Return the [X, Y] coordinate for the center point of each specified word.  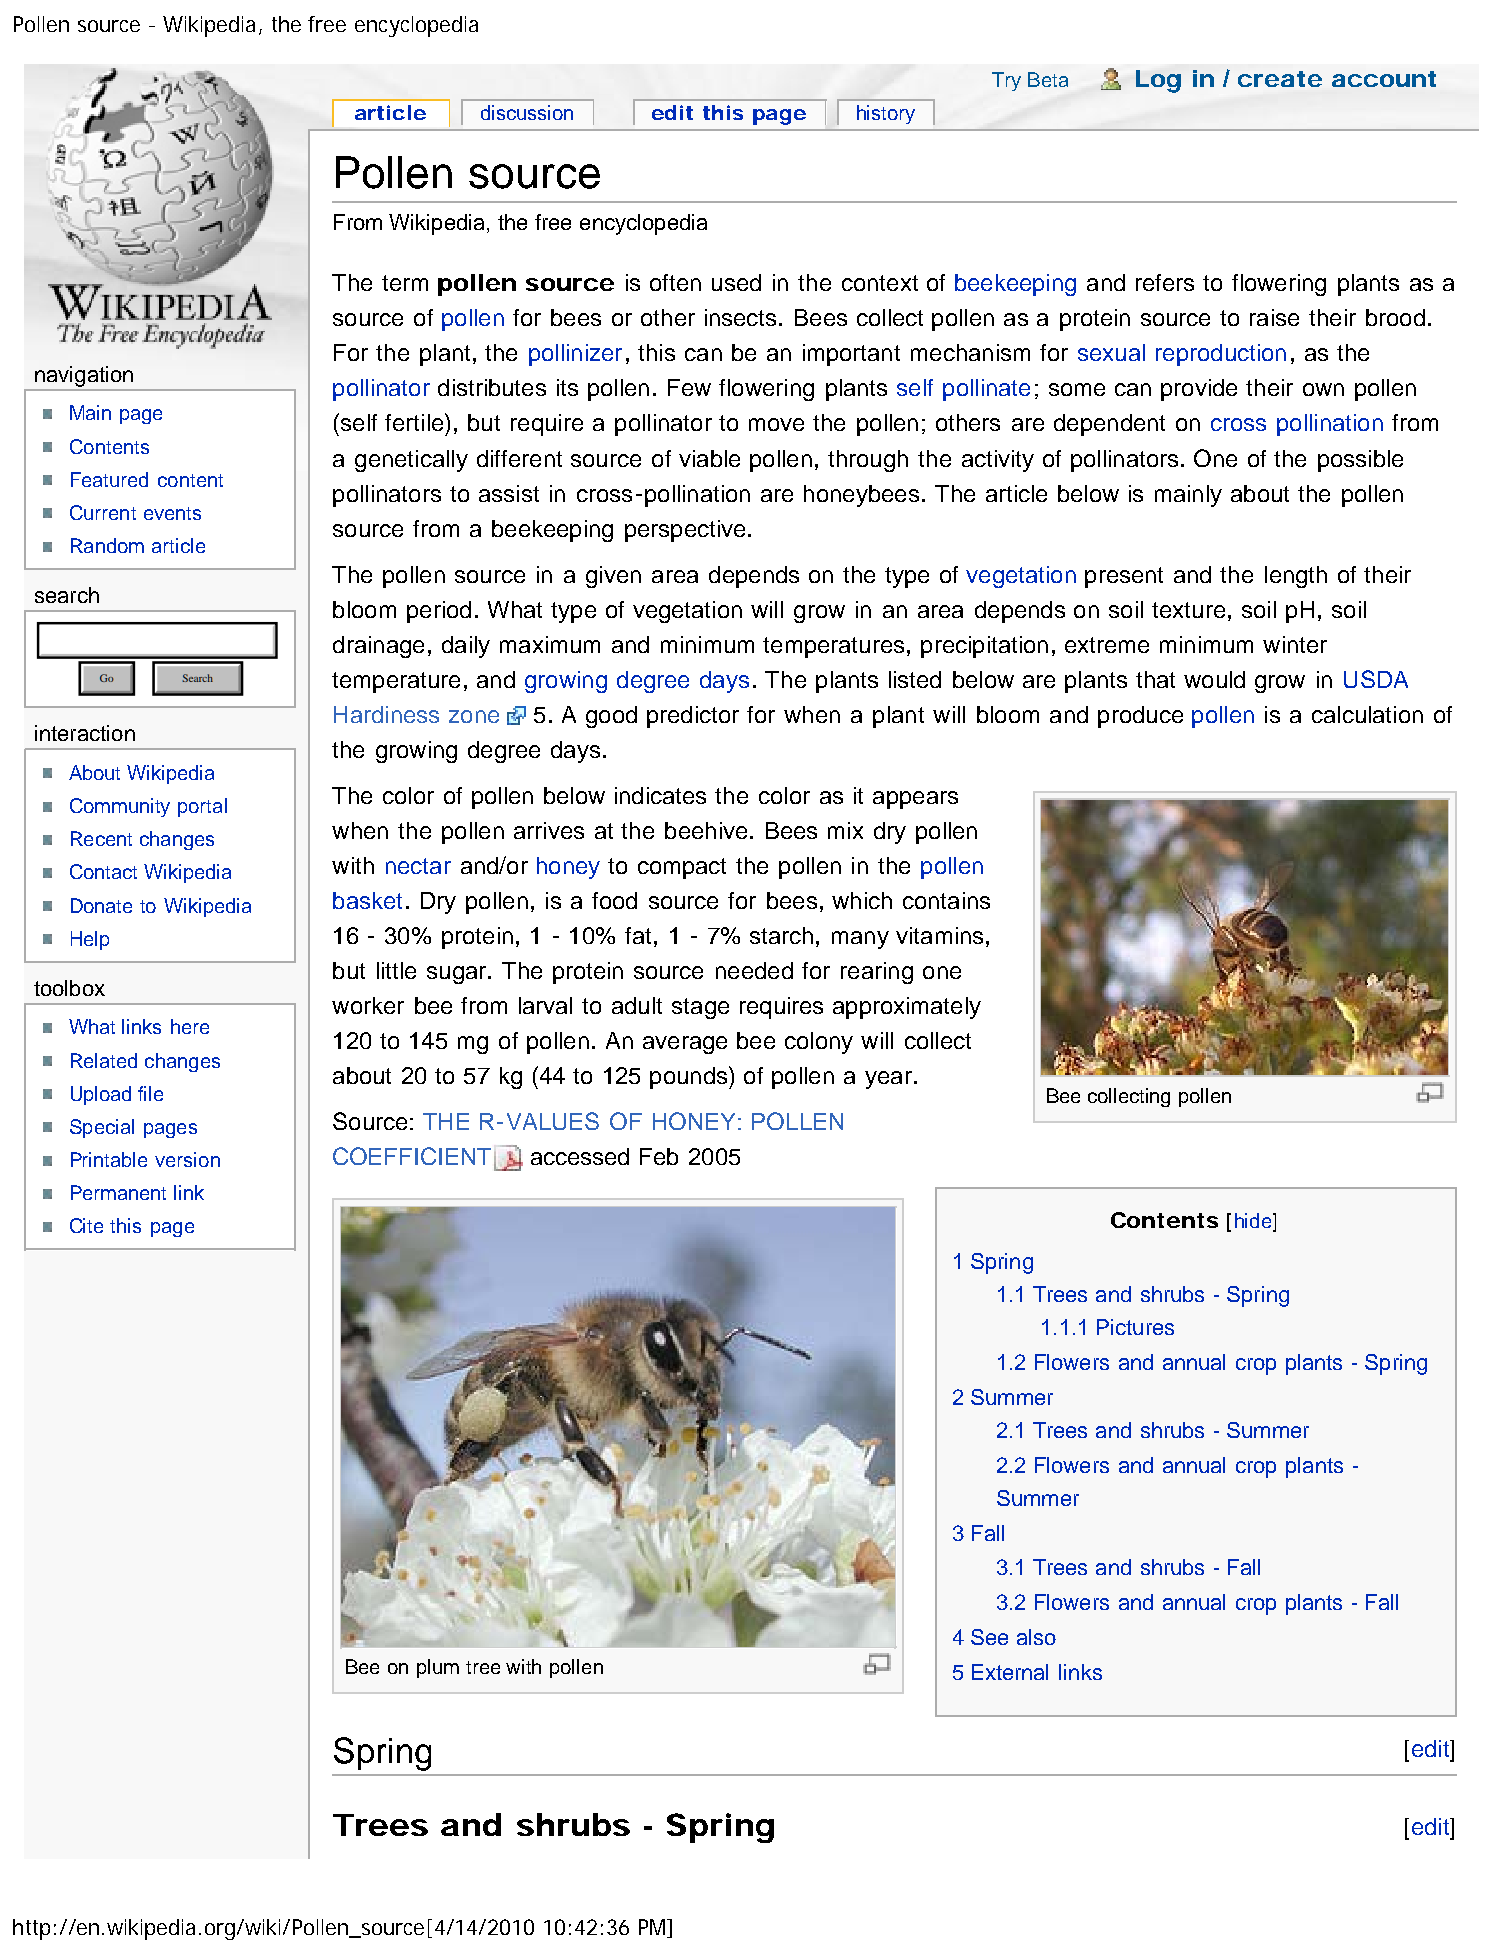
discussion [527, 112]
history [886, 114]
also [1036, 1637]
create [1280, 79]
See [989, 1637]
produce [1140, 717]
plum [438, 1668]
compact [682, 868]
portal [202, 807]
